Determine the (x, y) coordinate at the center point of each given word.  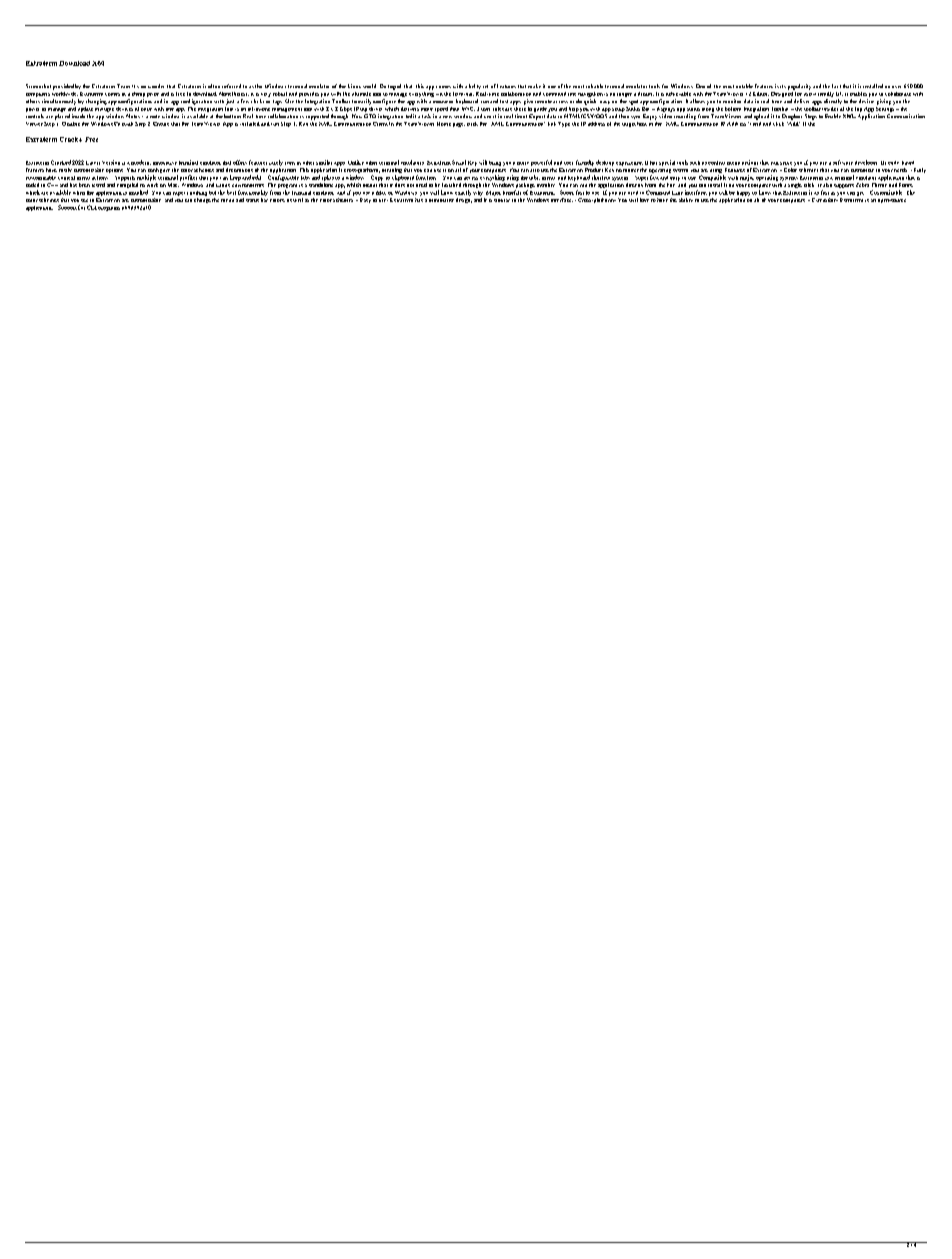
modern (141, 162)
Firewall (123, 124)
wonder (156, 86)
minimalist (441, 200)
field (755, 122)
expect (180, 194)
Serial (459, 162)
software (843, 162)
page (459, 125)
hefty (475, 86)
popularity (799, 87)
